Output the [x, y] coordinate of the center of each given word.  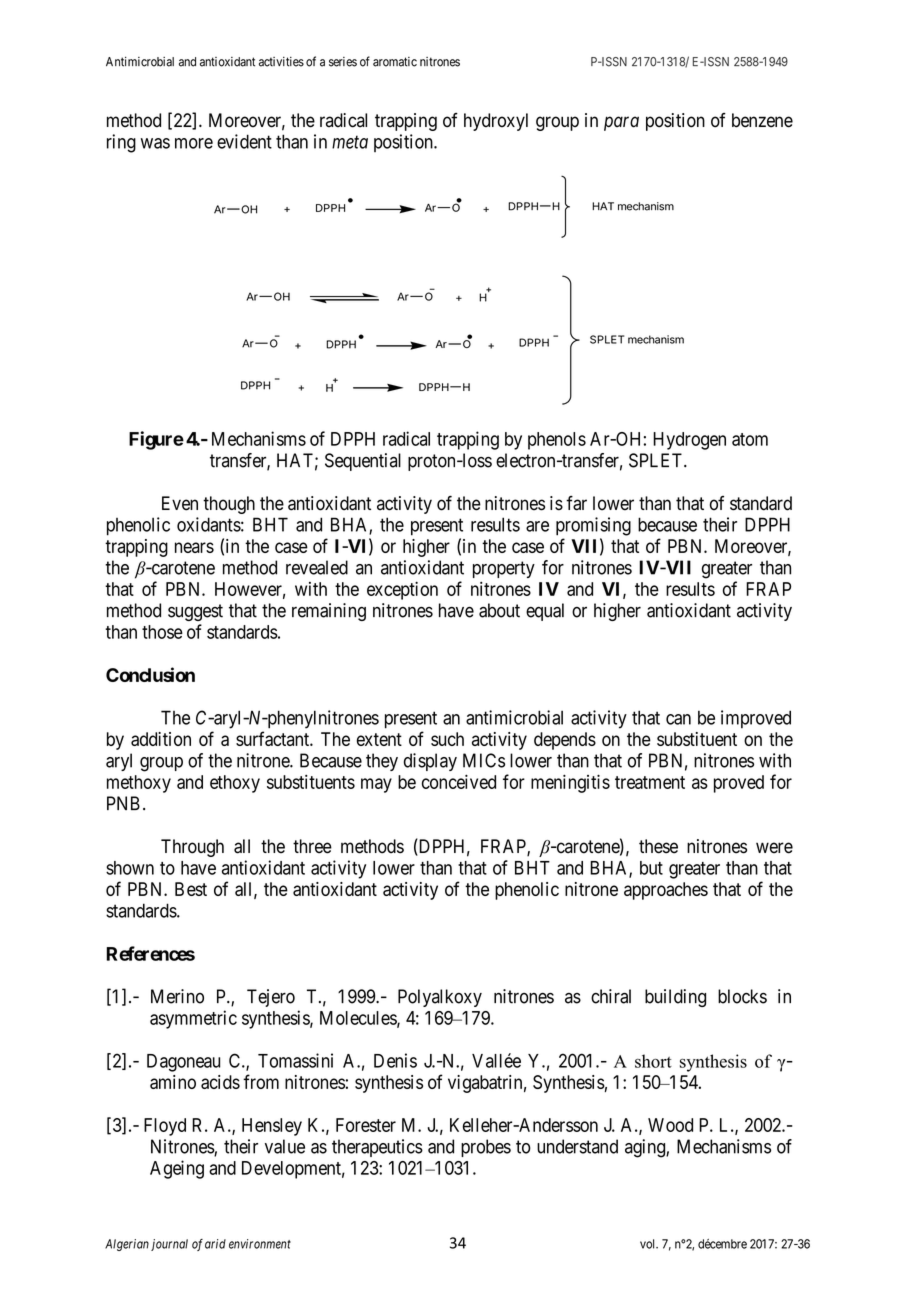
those [162, 632]
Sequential [363, 462]
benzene [762, 120]
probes [486, 1148]
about [499, 610]
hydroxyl [496, 122]
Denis [395, 1060]
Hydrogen [689, 441]
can [678, 719]
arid [215, 1244]
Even [180, 503]
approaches [666, 891]
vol [649, 1244]
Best [191, 889]
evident [244, 141]
